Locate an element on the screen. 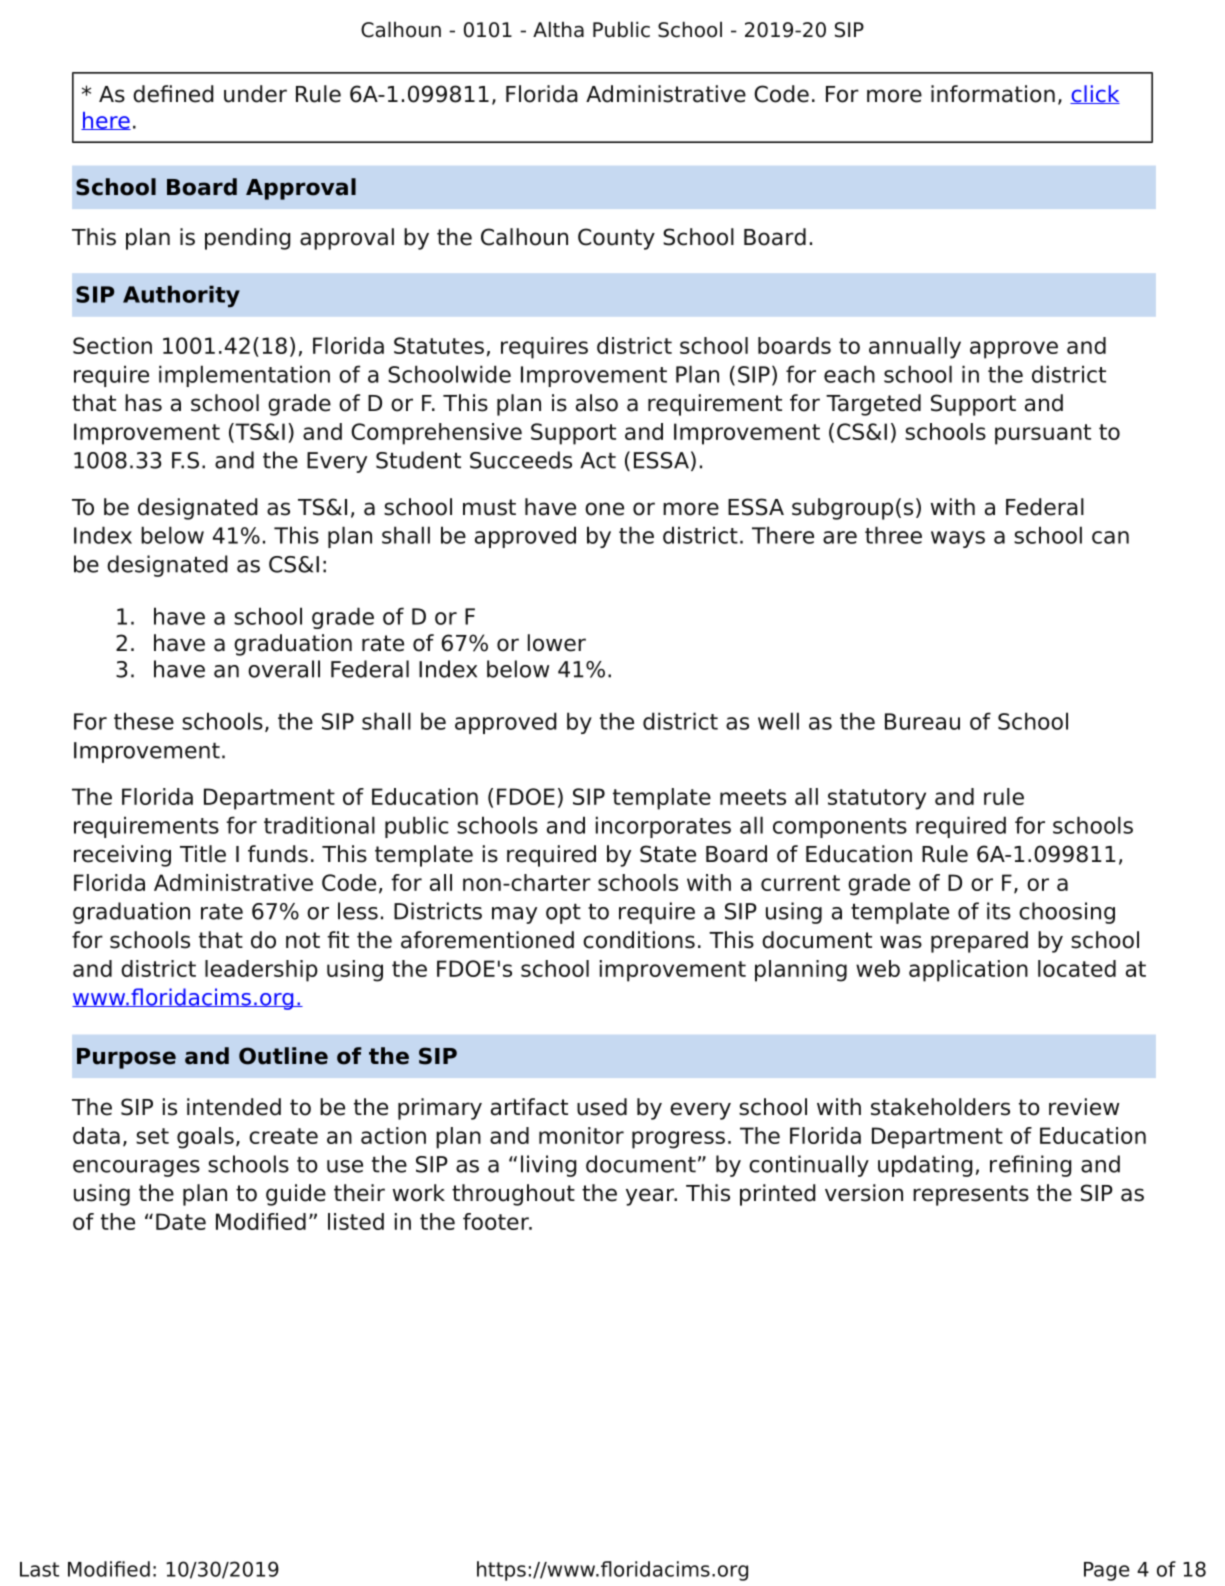 The height and width of the screenshot is (1586, 1225). Purpose is located at coordinates (126, 1058).
